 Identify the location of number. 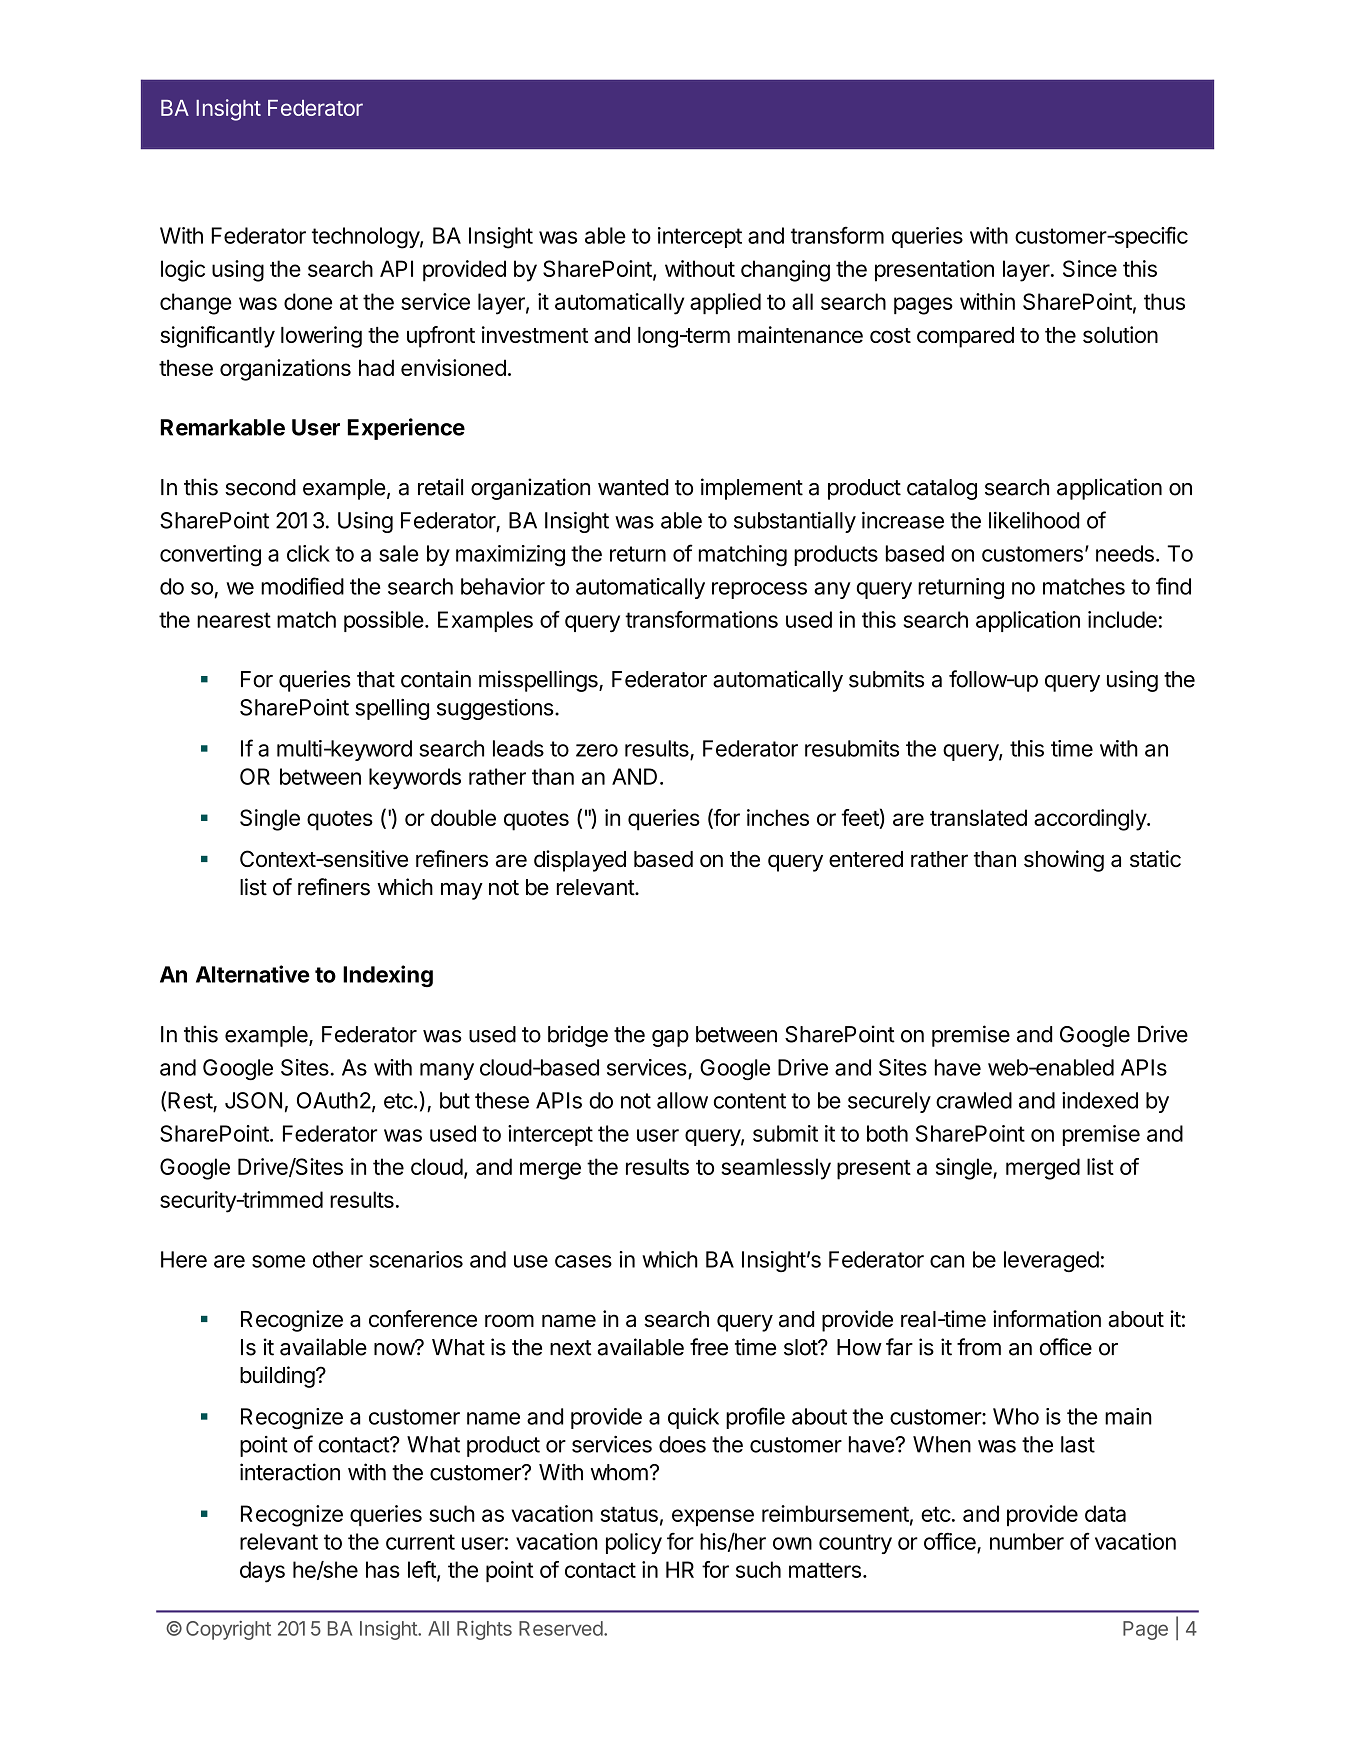
(1027, 1541).
